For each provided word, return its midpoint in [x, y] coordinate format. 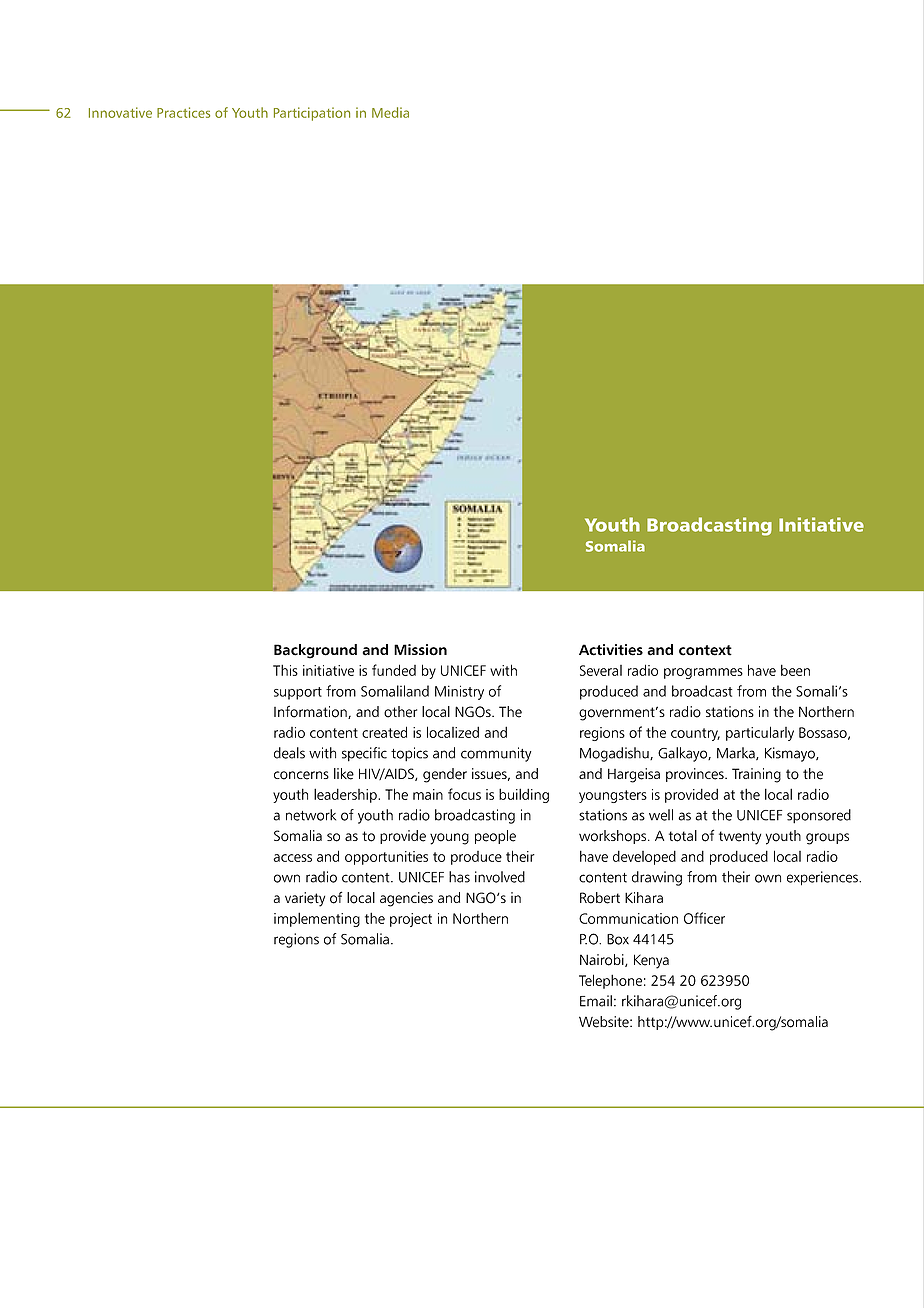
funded [394, 670]
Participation [312, 114]
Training [756, 775]
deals [289, 753]
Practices [183, 112]
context [705, 650]
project [411, 920]
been [795, 670]
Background [315, 651]
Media [390, 112]
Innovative [120, 112]
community [496, 754]
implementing [317, 919]
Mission [420, 650]
